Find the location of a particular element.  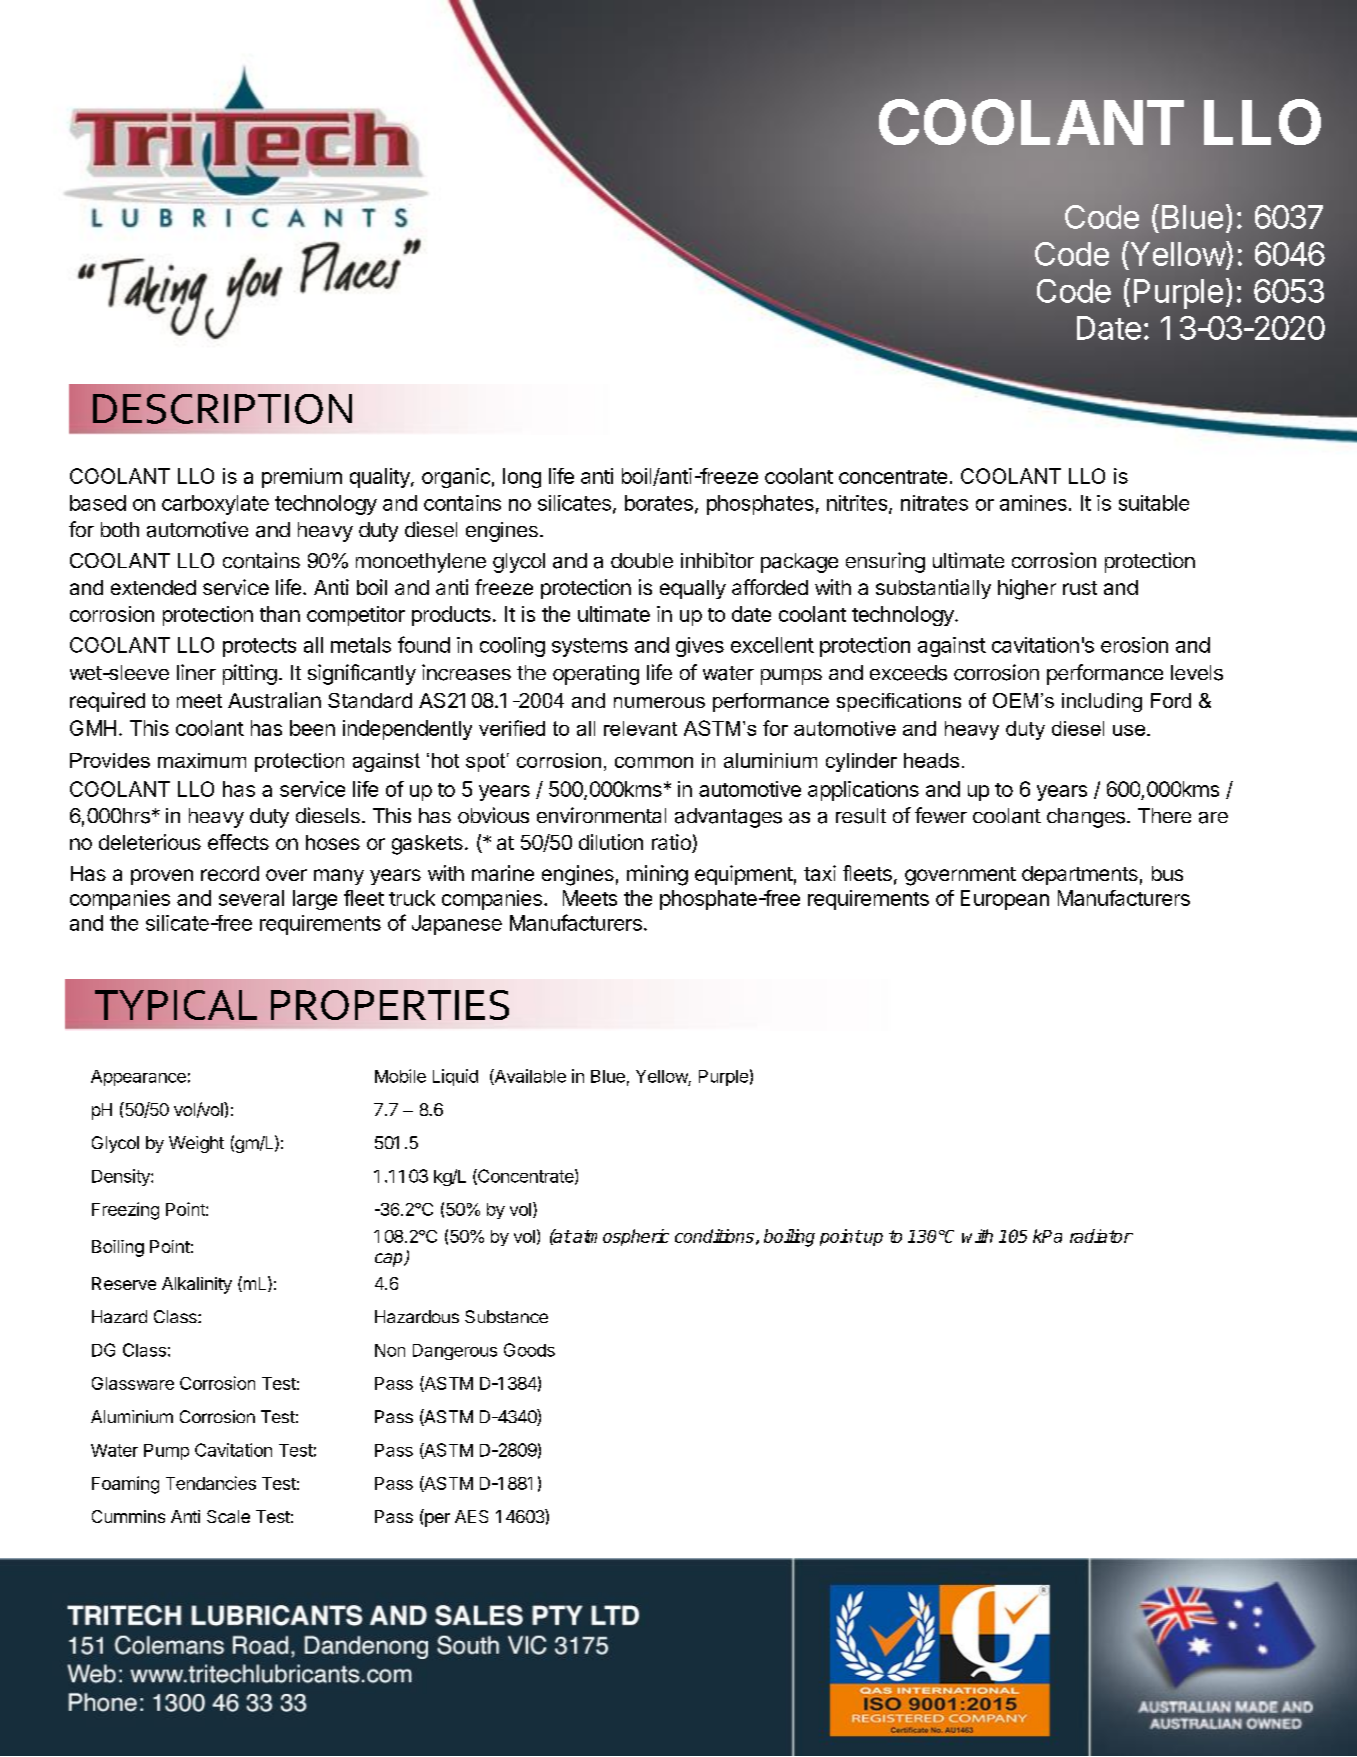

gives is located at coordinates (700, 647).
